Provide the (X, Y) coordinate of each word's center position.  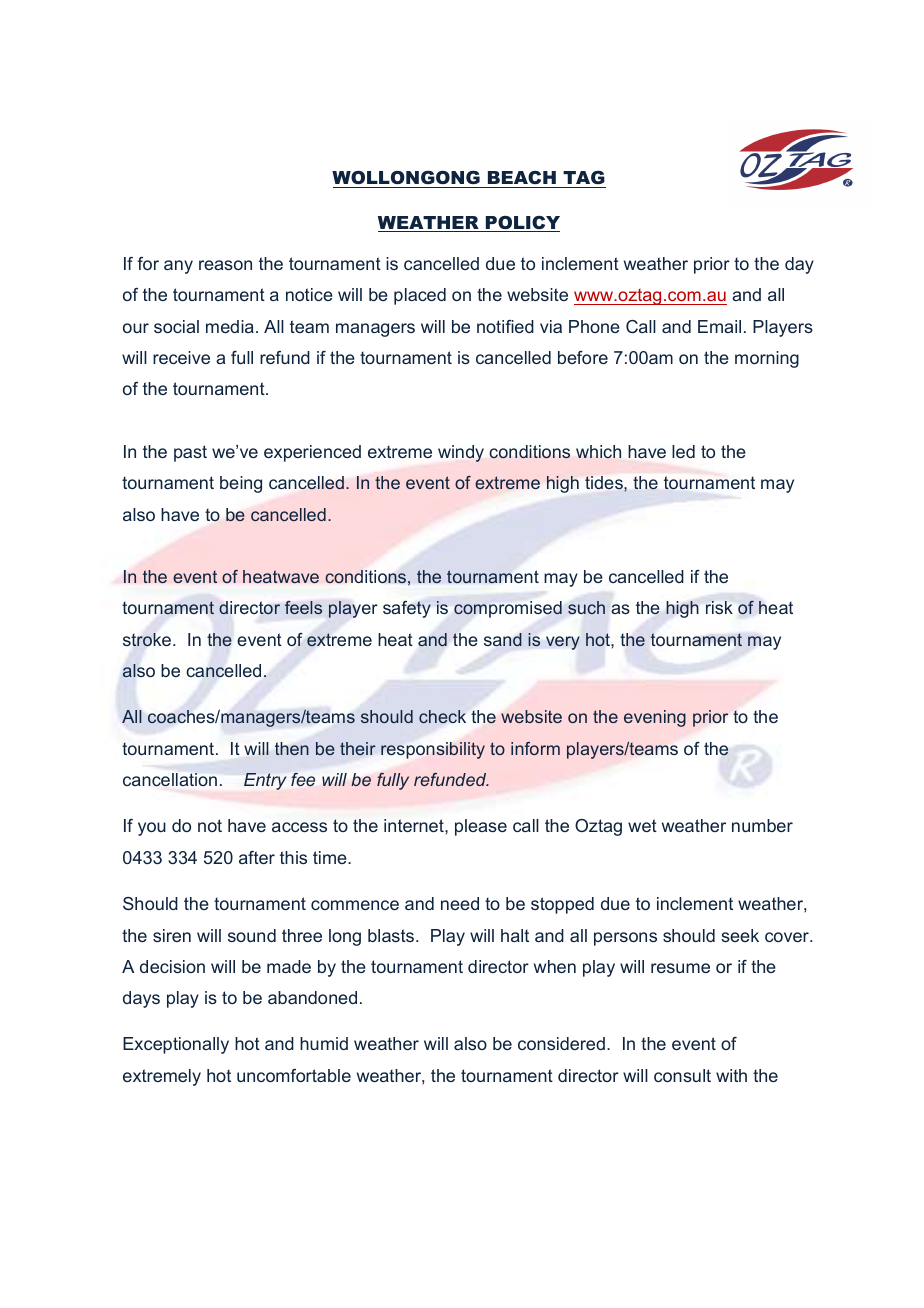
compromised (508, 609)
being (241, 484)
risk (719, 607)
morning (767, 359)
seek (740, 935)
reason (225, 265)
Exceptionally (176, 1045)
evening (655, 718)
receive (181, 357)
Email (719, 326)
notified (505, 326)
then (292, 748)
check (442, 716)
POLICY (522, 224)
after (257, 857)
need (460, 903)
